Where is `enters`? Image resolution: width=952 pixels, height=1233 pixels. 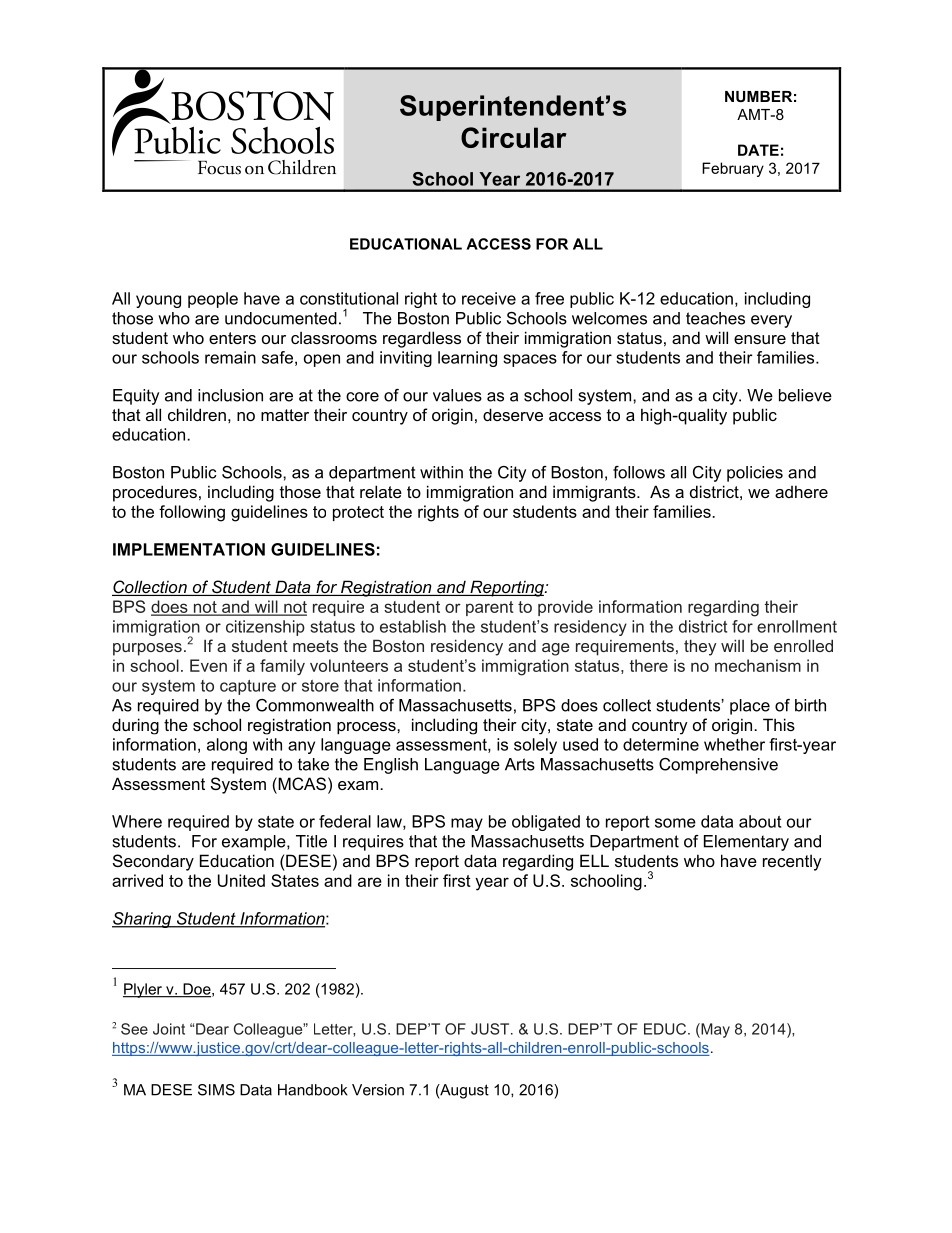
enters is located at coordinates (232, 338).
